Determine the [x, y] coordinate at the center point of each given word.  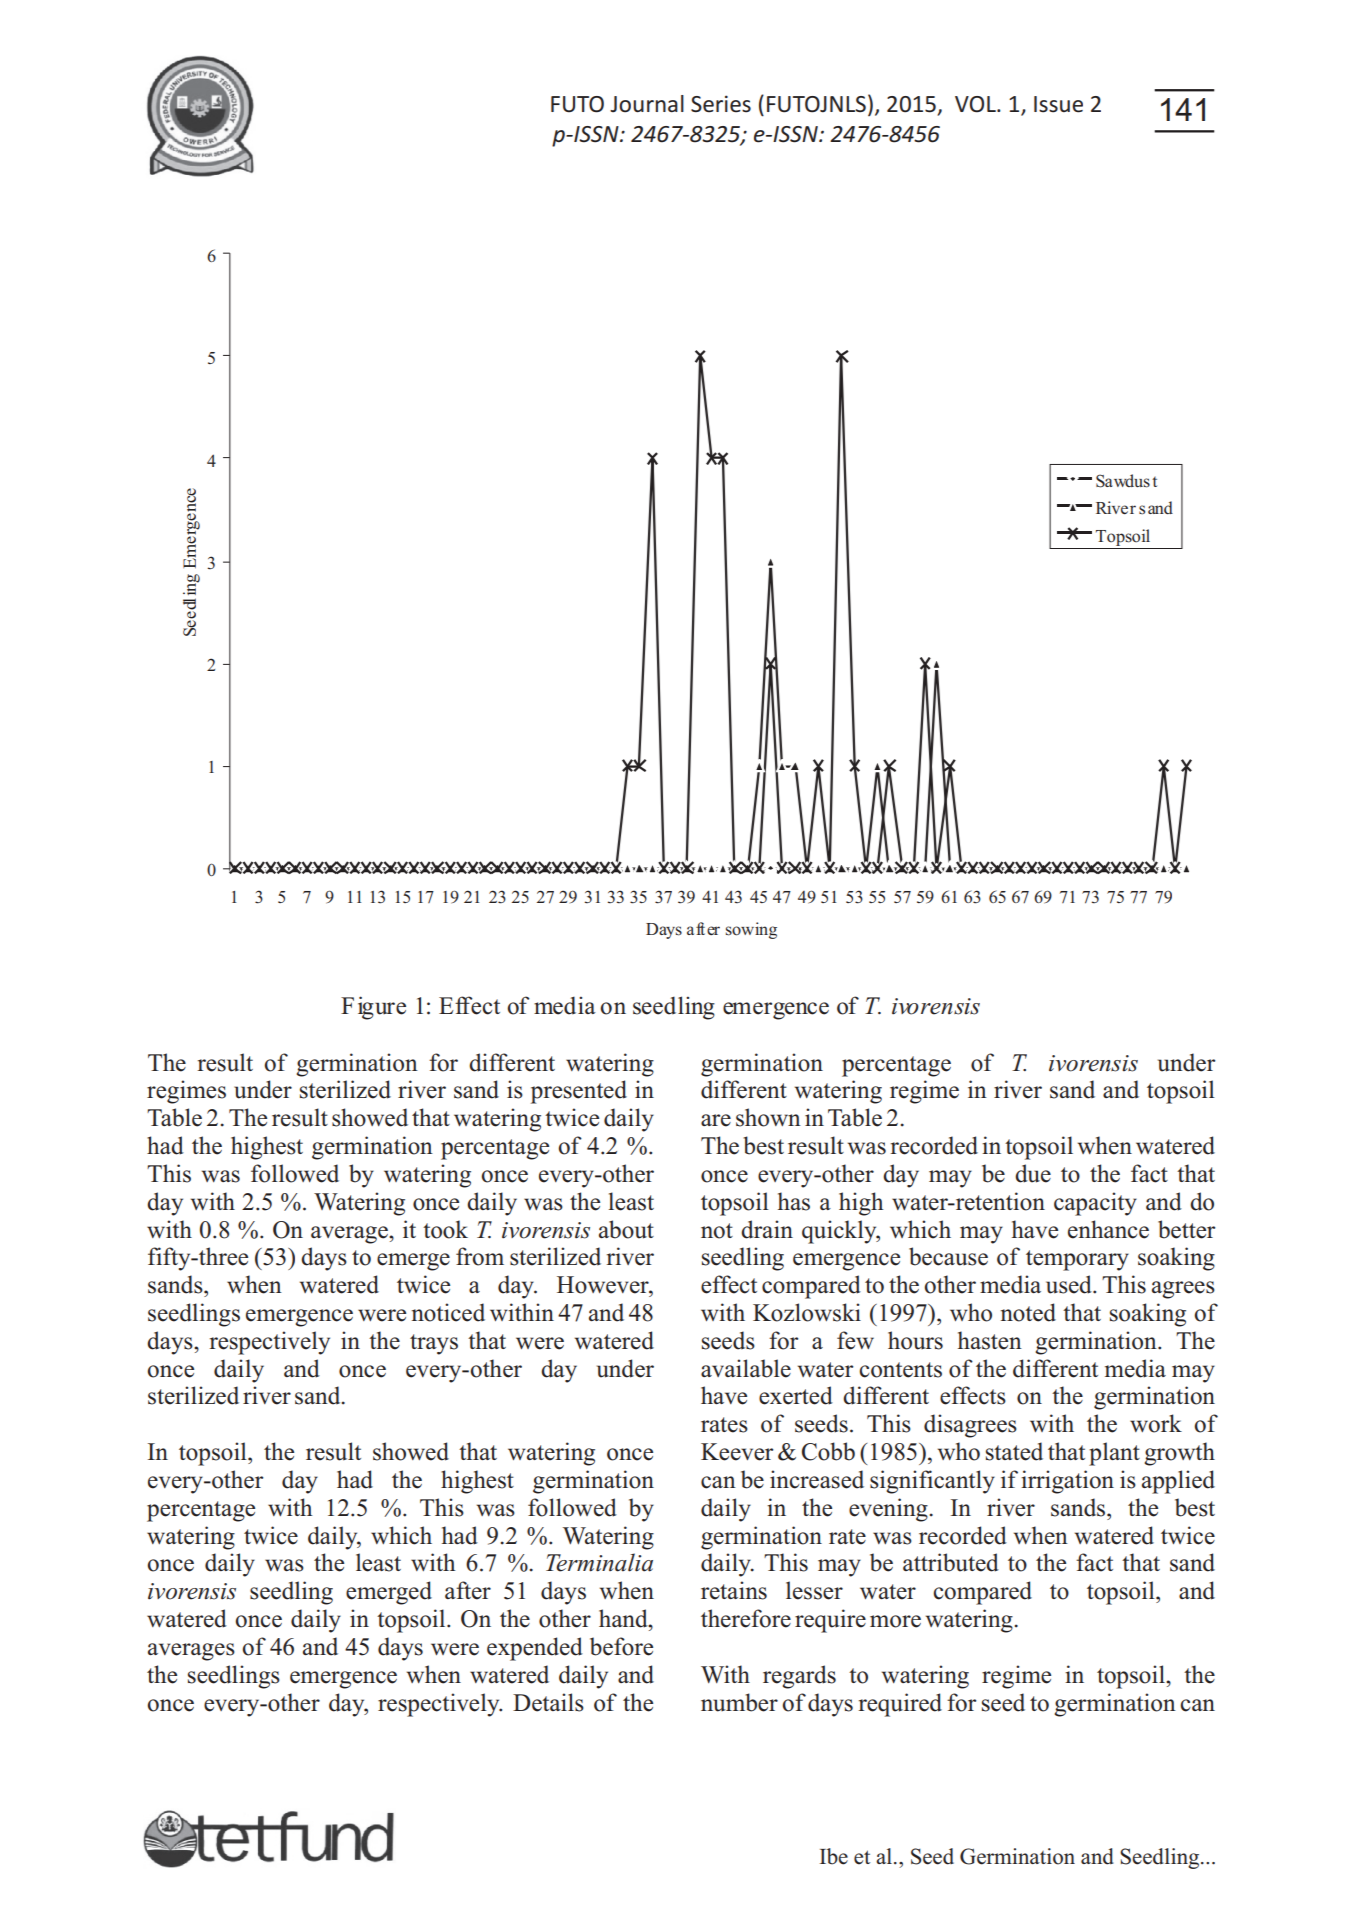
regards [799, 1677]
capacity [1095, 1204]
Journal [647, 104]
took [445, 1229]
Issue [1058, 104]
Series [721, 104]
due [1033, 1173]
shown [768, 1117]
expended [535, 1649]
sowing [751, 930]
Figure [373, 1008]
